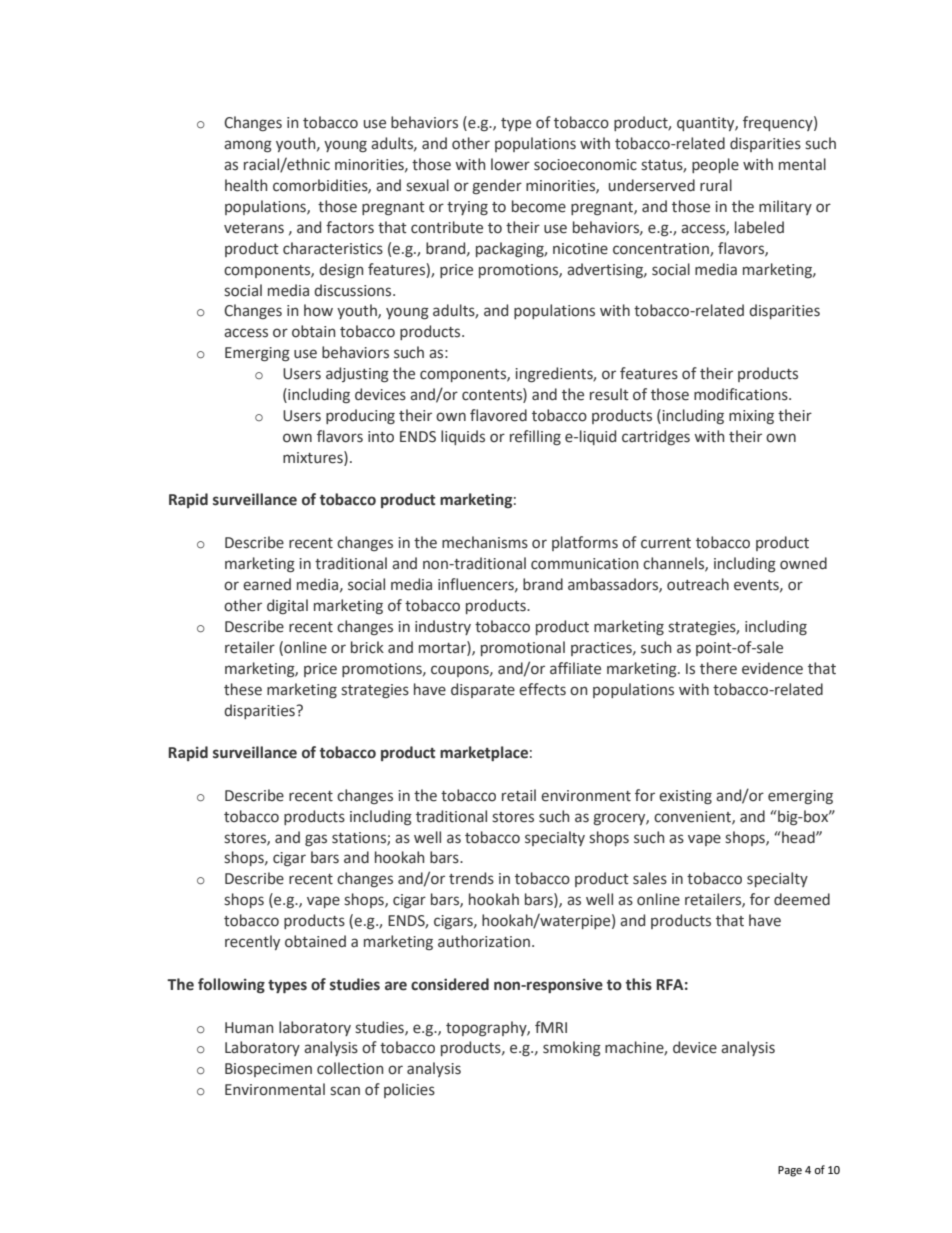 Image resolution: width=952 pixels, height=1233 pixels. I want to click on there, so click(718, 668).
